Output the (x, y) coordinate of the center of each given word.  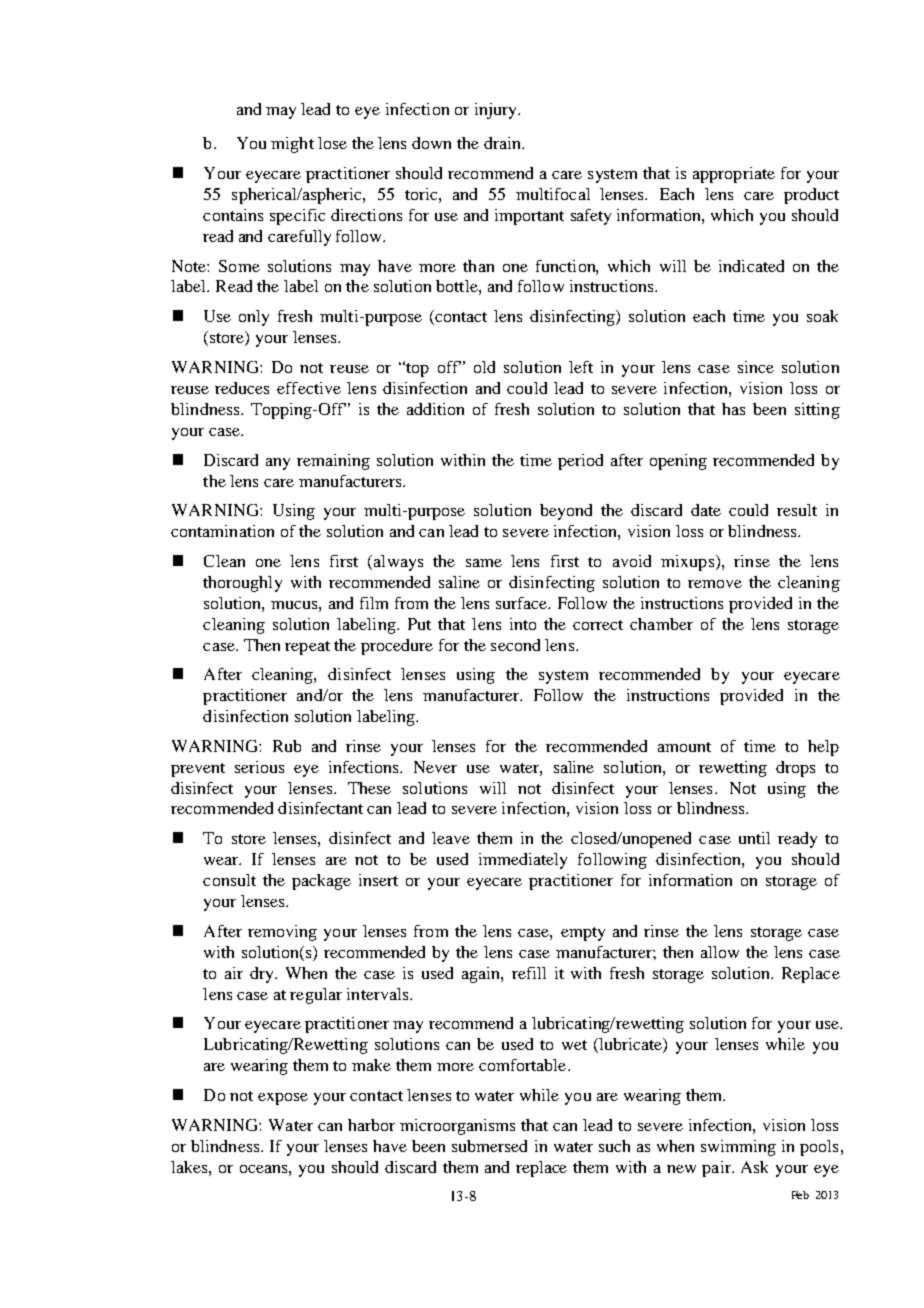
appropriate (734, 175)
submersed (489, 1146)
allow (720, 952)
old (484, 367)
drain (503, 143)
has (733, 409)
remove (715, 584)
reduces (242, 388)
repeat (307, 648)
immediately (523, 861)
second (515, 645)
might (292, 145)
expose (283, 1099)
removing (282, 933)
